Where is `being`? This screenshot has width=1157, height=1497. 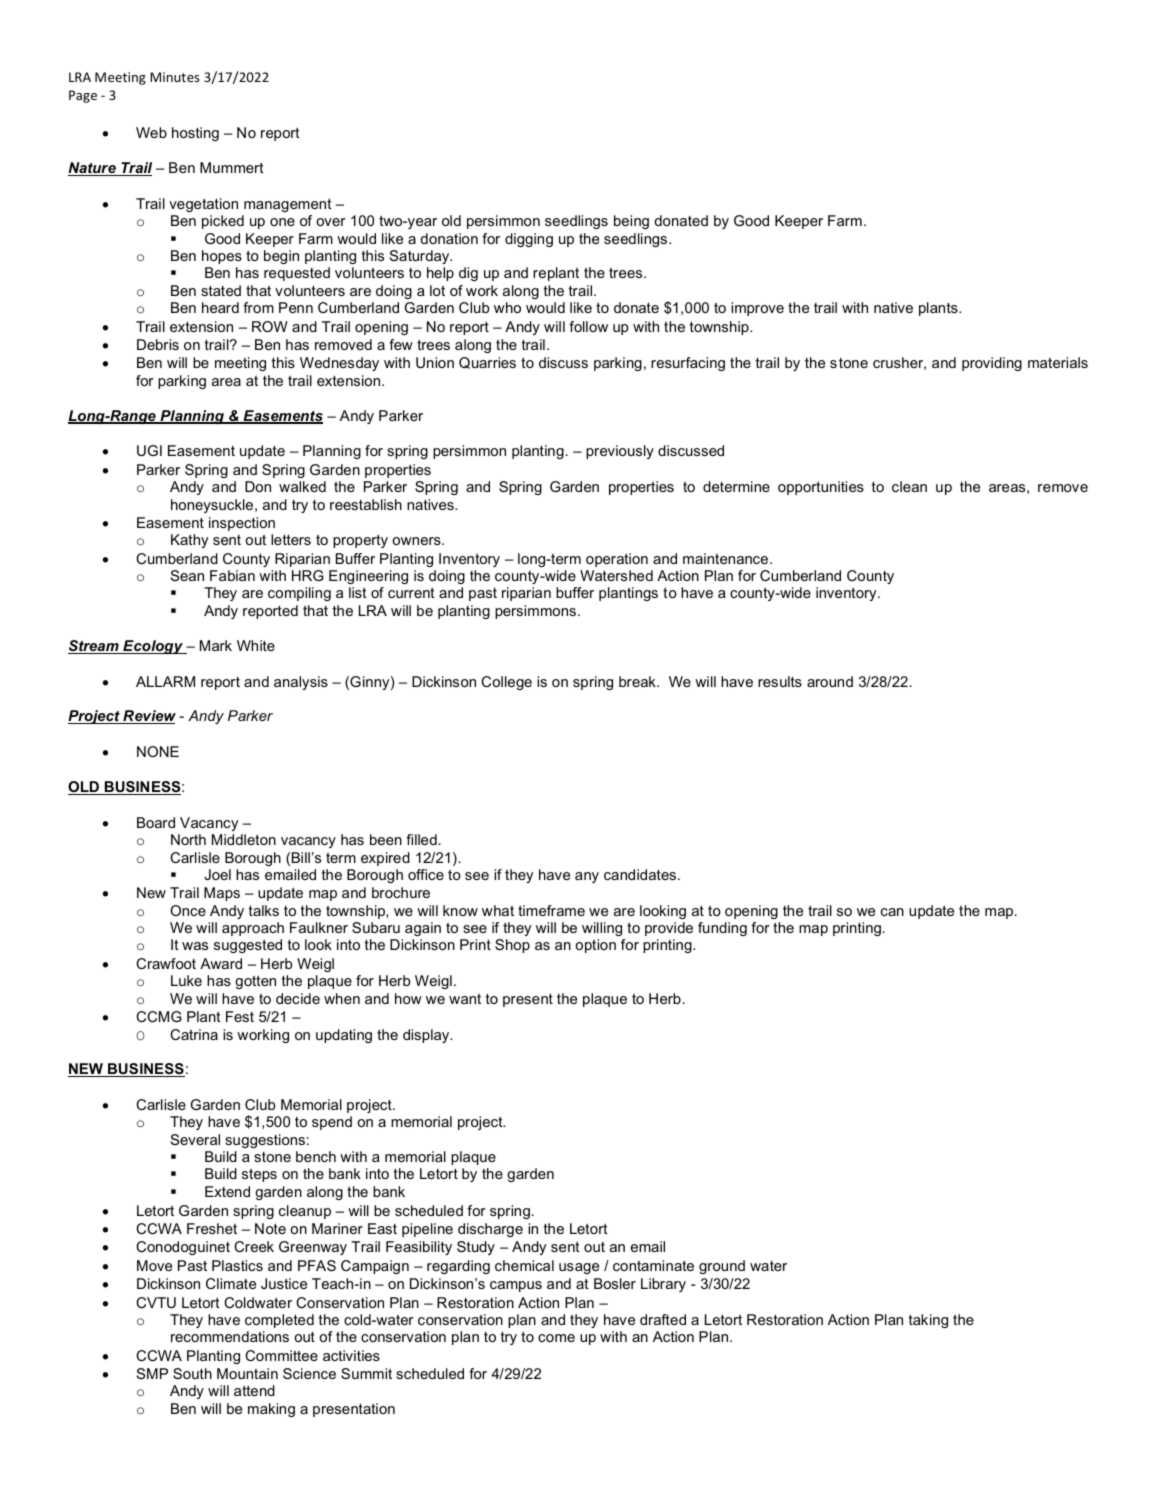
being is located at coordinates (631, 222).
